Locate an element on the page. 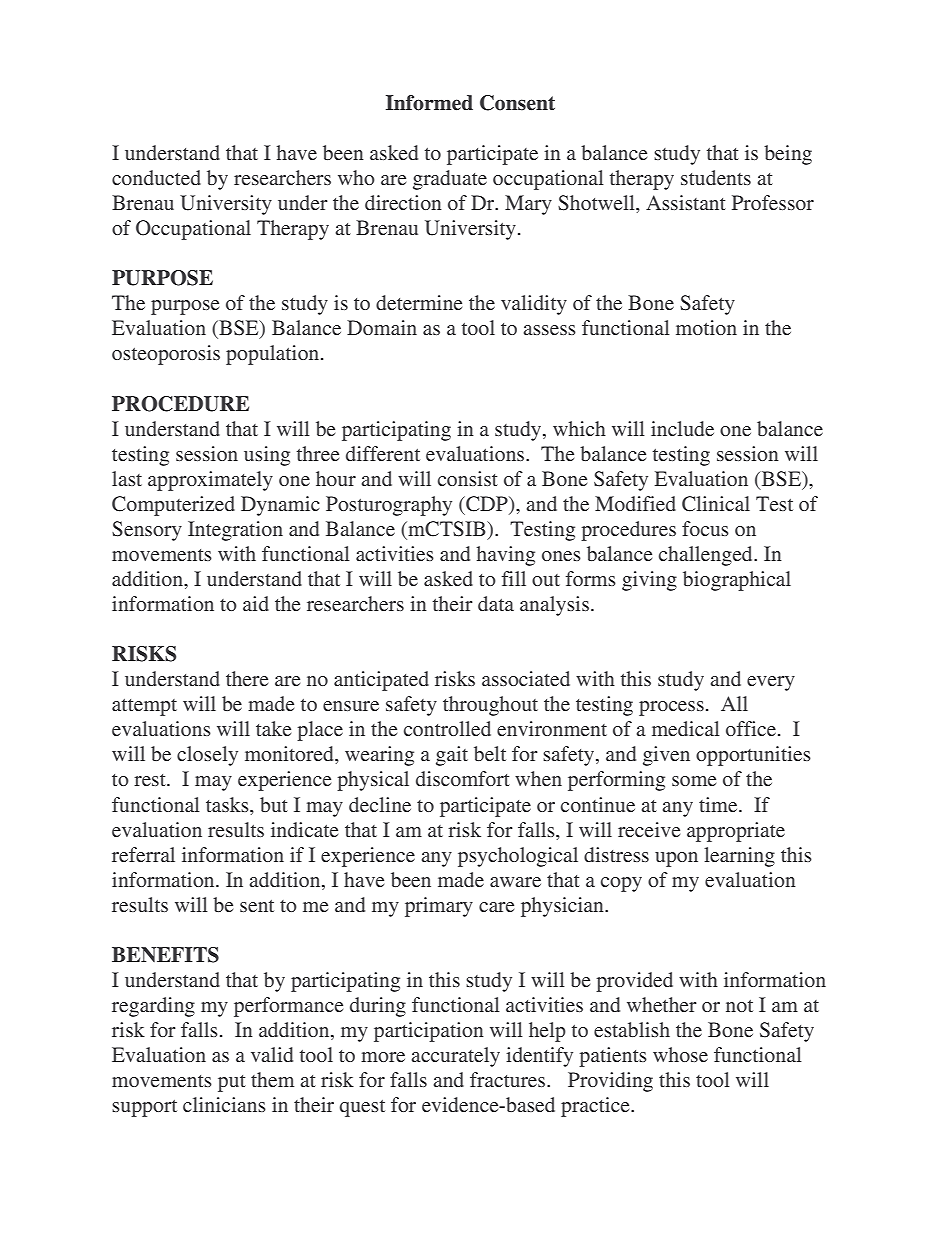  osteoporosis is located at coordinates (166, 355).
